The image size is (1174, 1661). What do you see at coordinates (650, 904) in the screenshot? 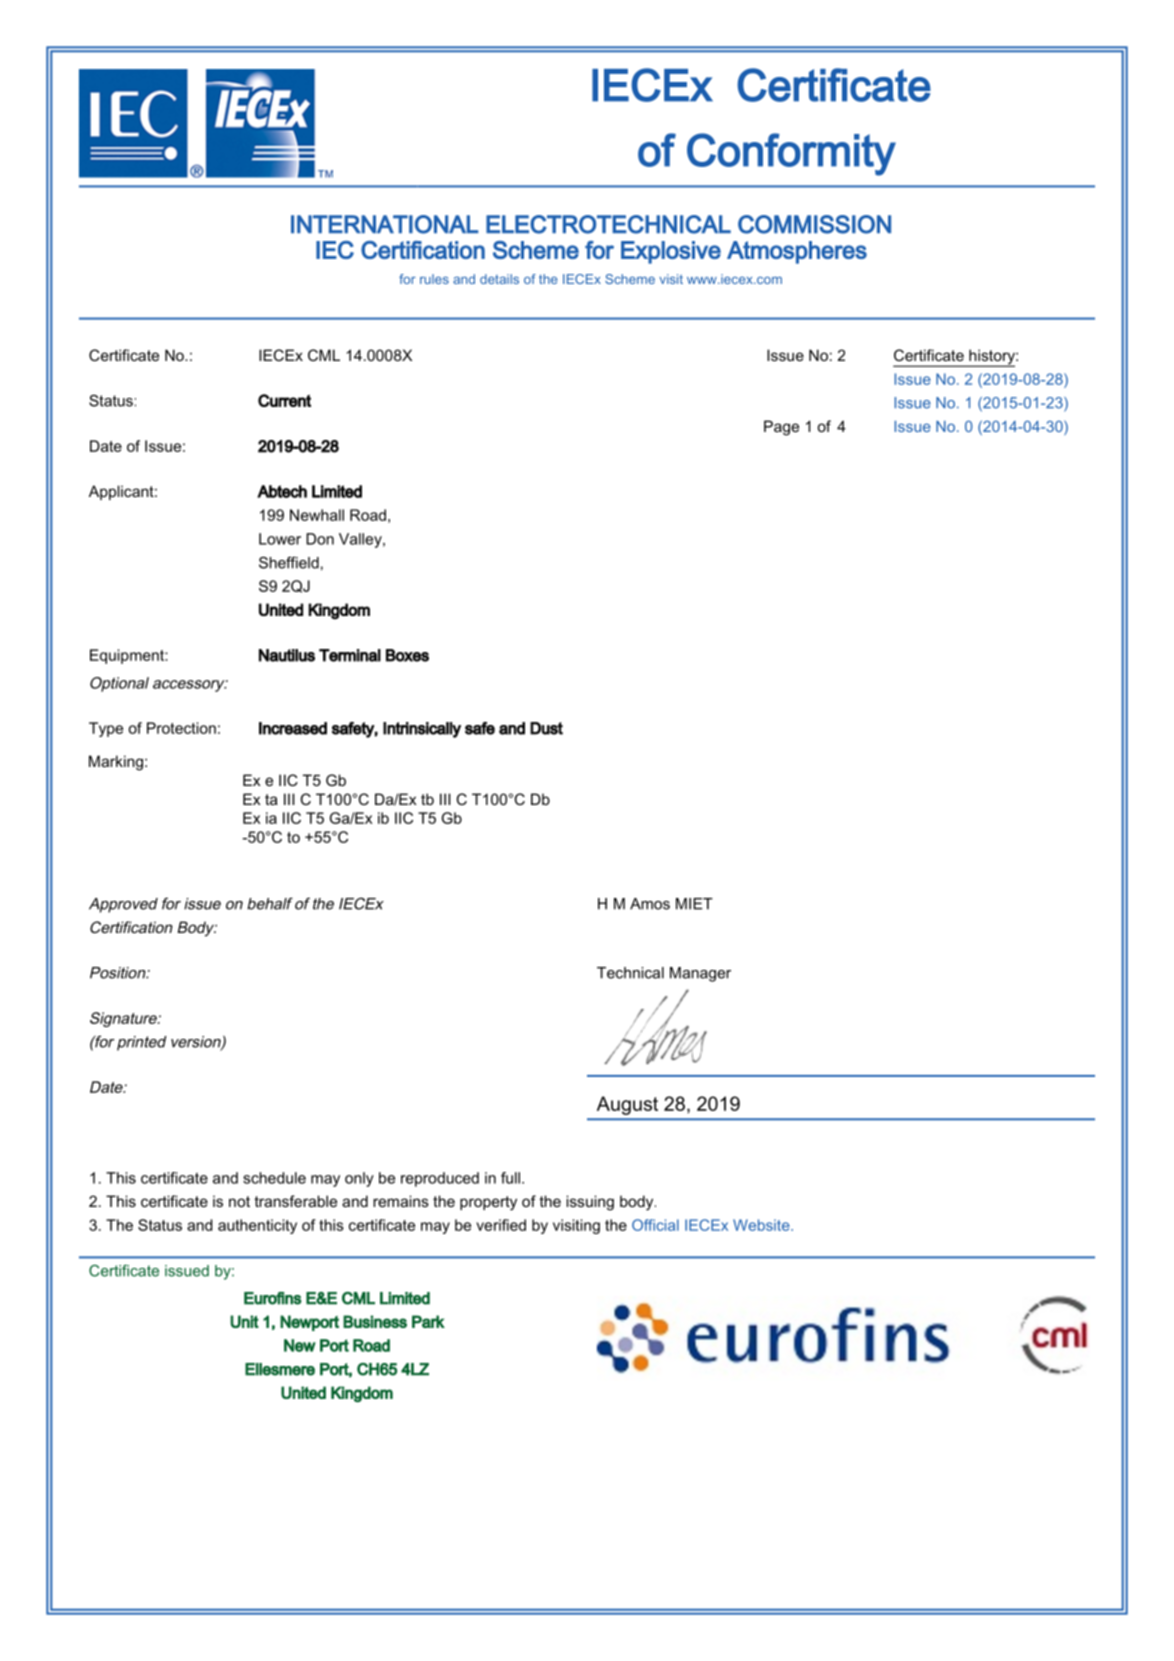
I see `Amos` at bounding box center [650, 904].
